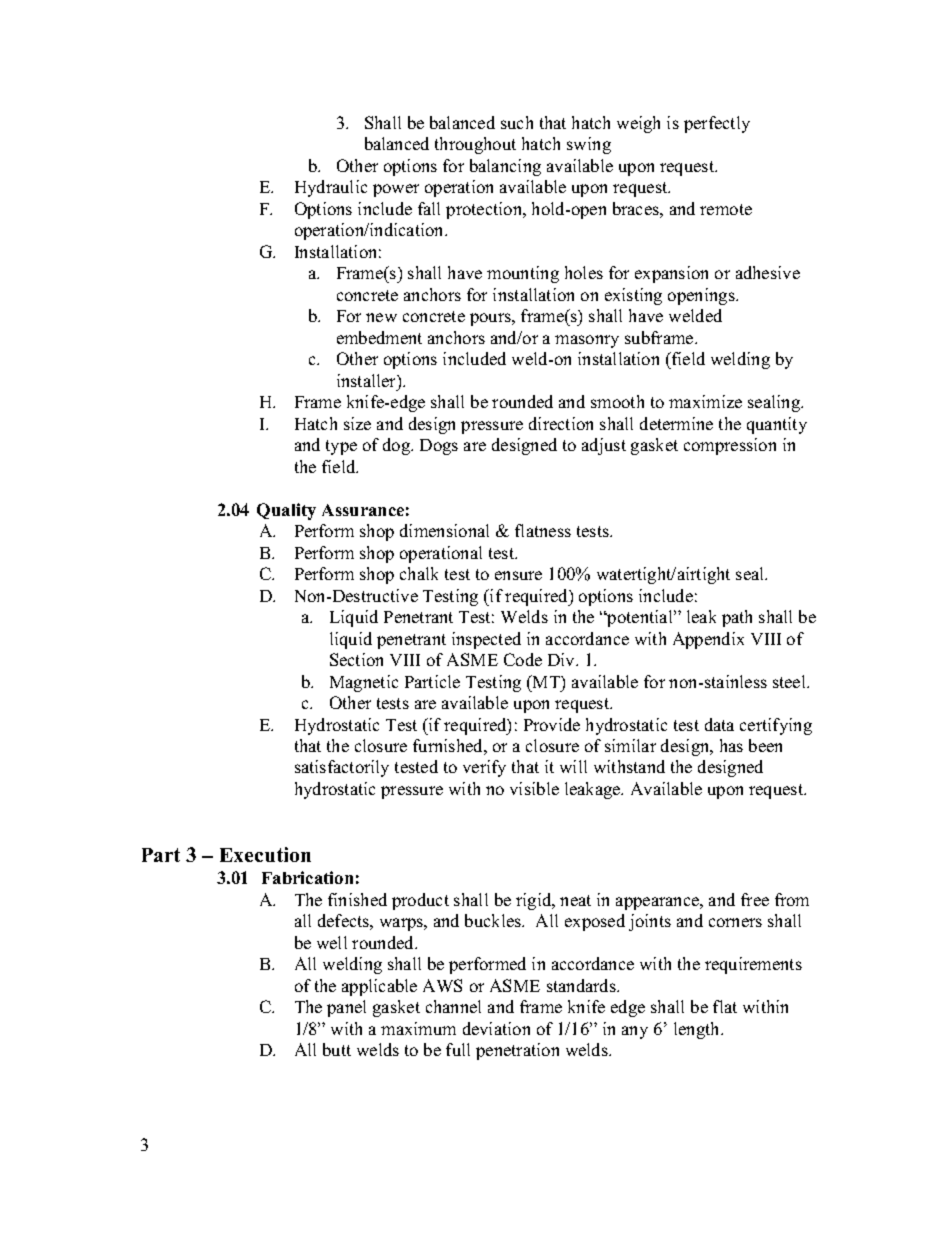 The image size is (952, 1233). What do you see at coordinates (331, 188) in the page?
I see `Hydraulic` at bounding box center [331, 188].
